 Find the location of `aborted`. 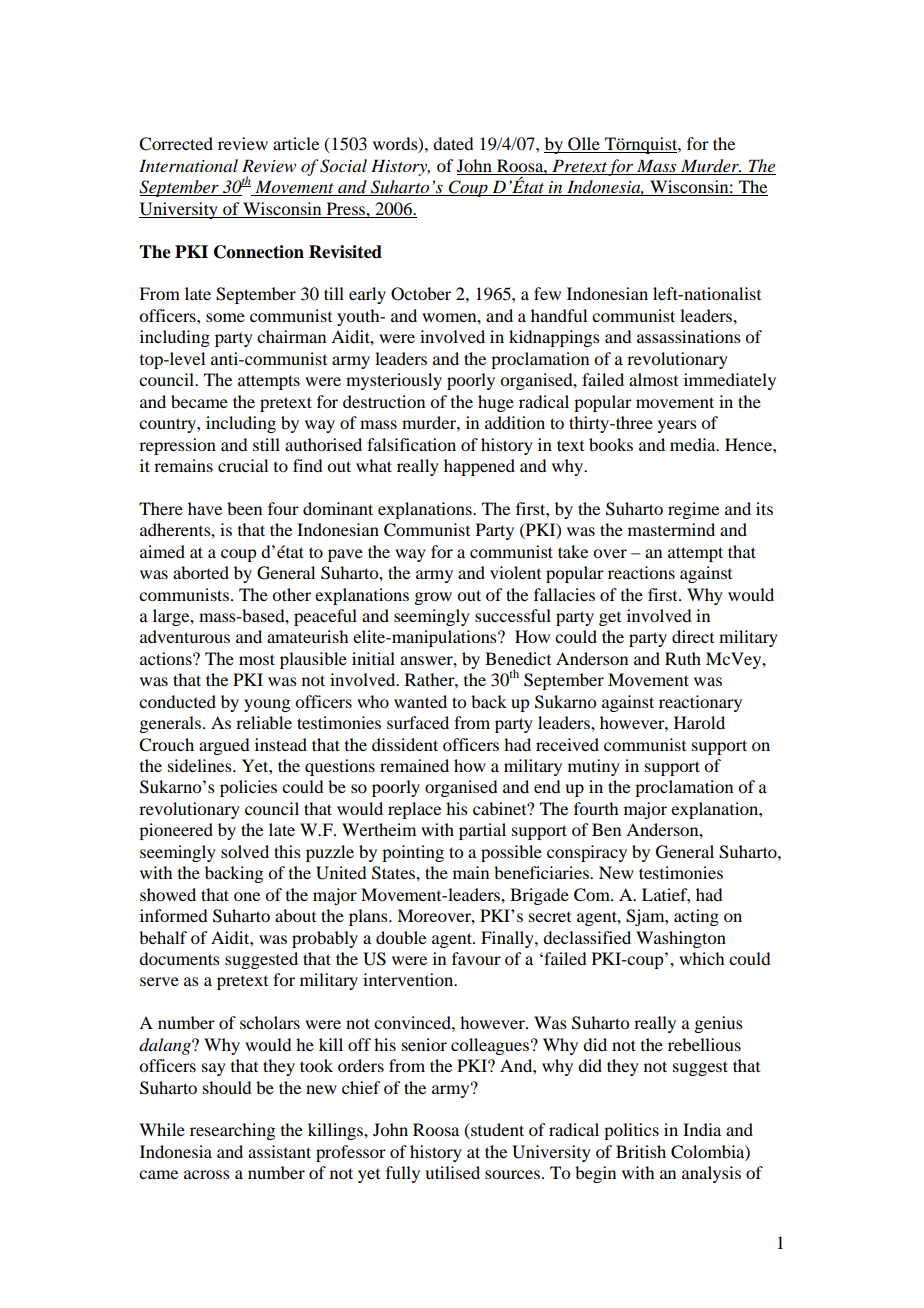

aborted is located at coordinates (201, 572).
